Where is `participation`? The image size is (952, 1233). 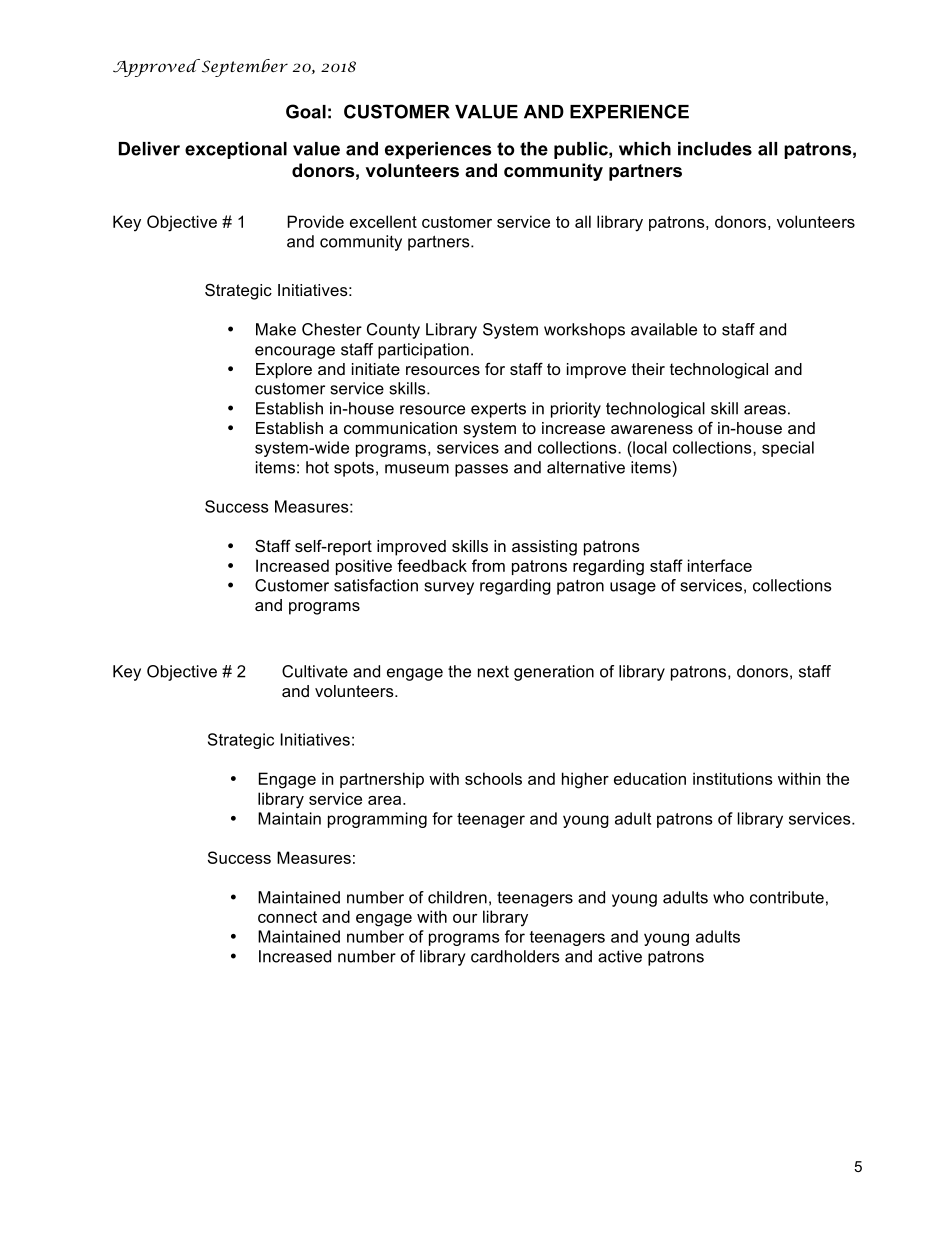
participation is located at coordinates (423, 351).
